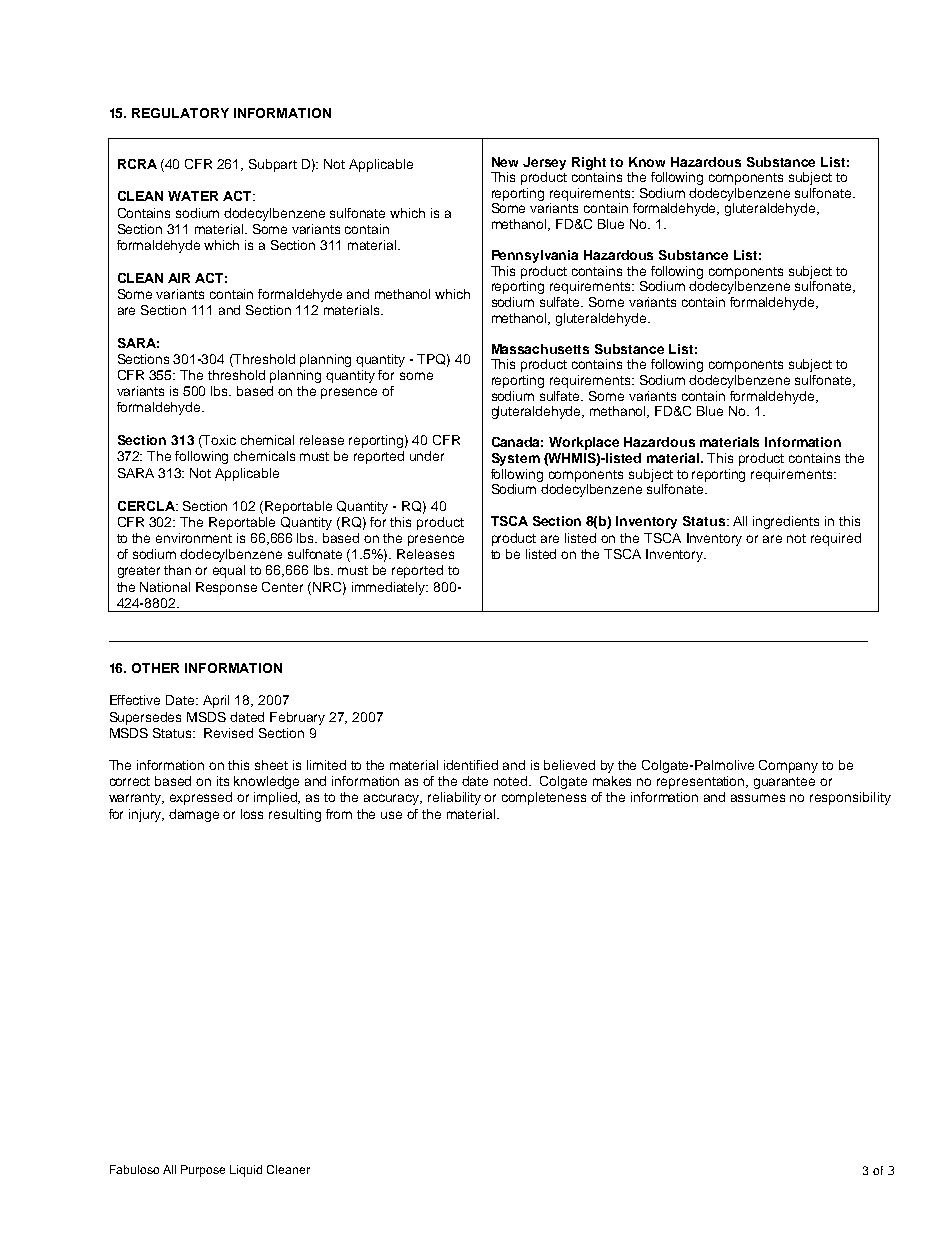 The image size is (952, 1233). I want to click on Purpose, so click(203, 1171).
